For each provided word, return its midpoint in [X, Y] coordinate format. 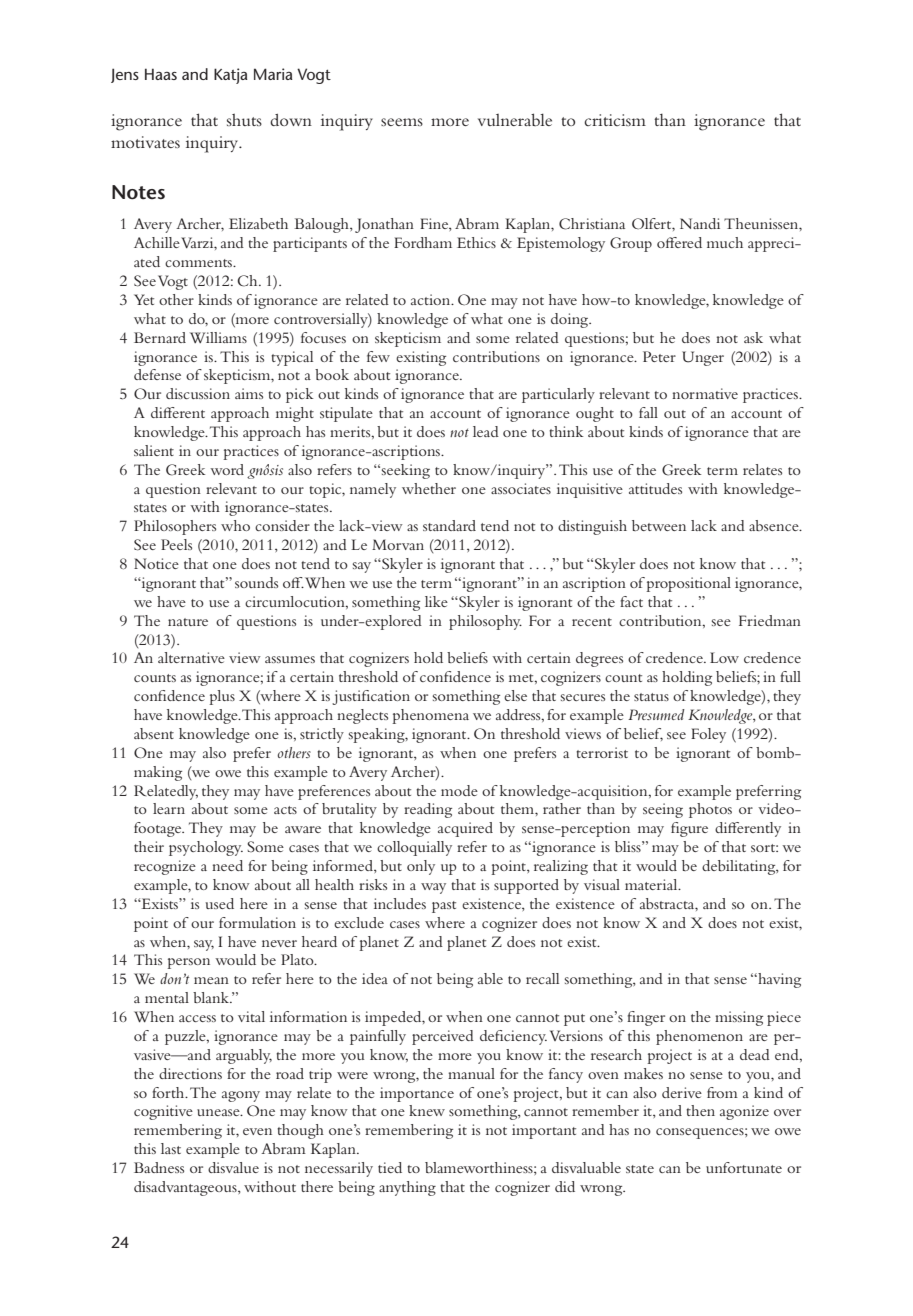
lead [486, 431]
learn [169, 808]
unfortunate [744, 1167]
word [227, 469]
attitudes [655, 488]
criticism [615, 120]
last [171, 1148]
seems [402, 122]
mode [459, 790]
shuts [244, 120]
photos [710, 810]
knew [427, 1110]
